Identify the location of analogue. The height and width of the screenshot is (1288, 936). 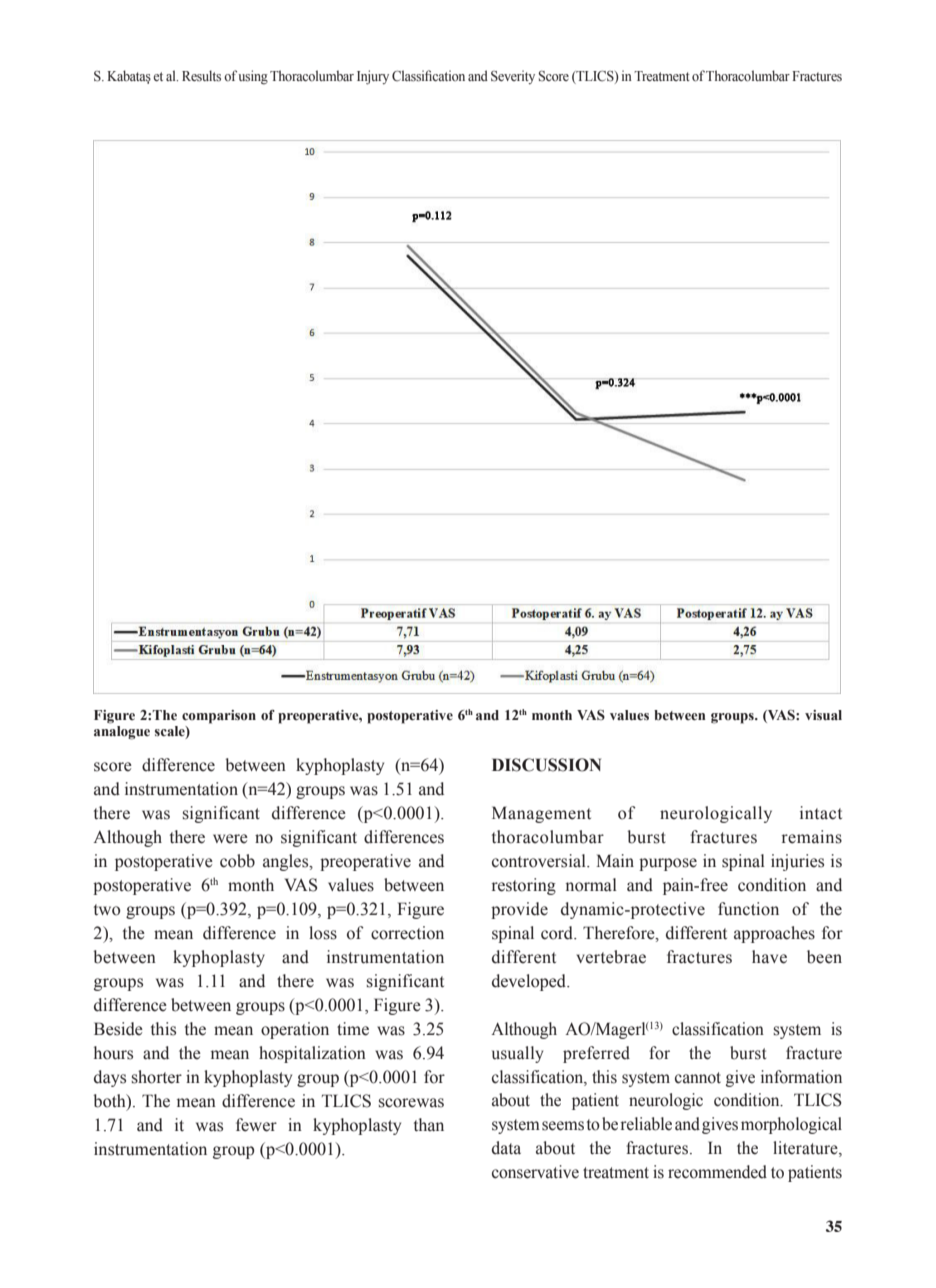
(122, 733).
